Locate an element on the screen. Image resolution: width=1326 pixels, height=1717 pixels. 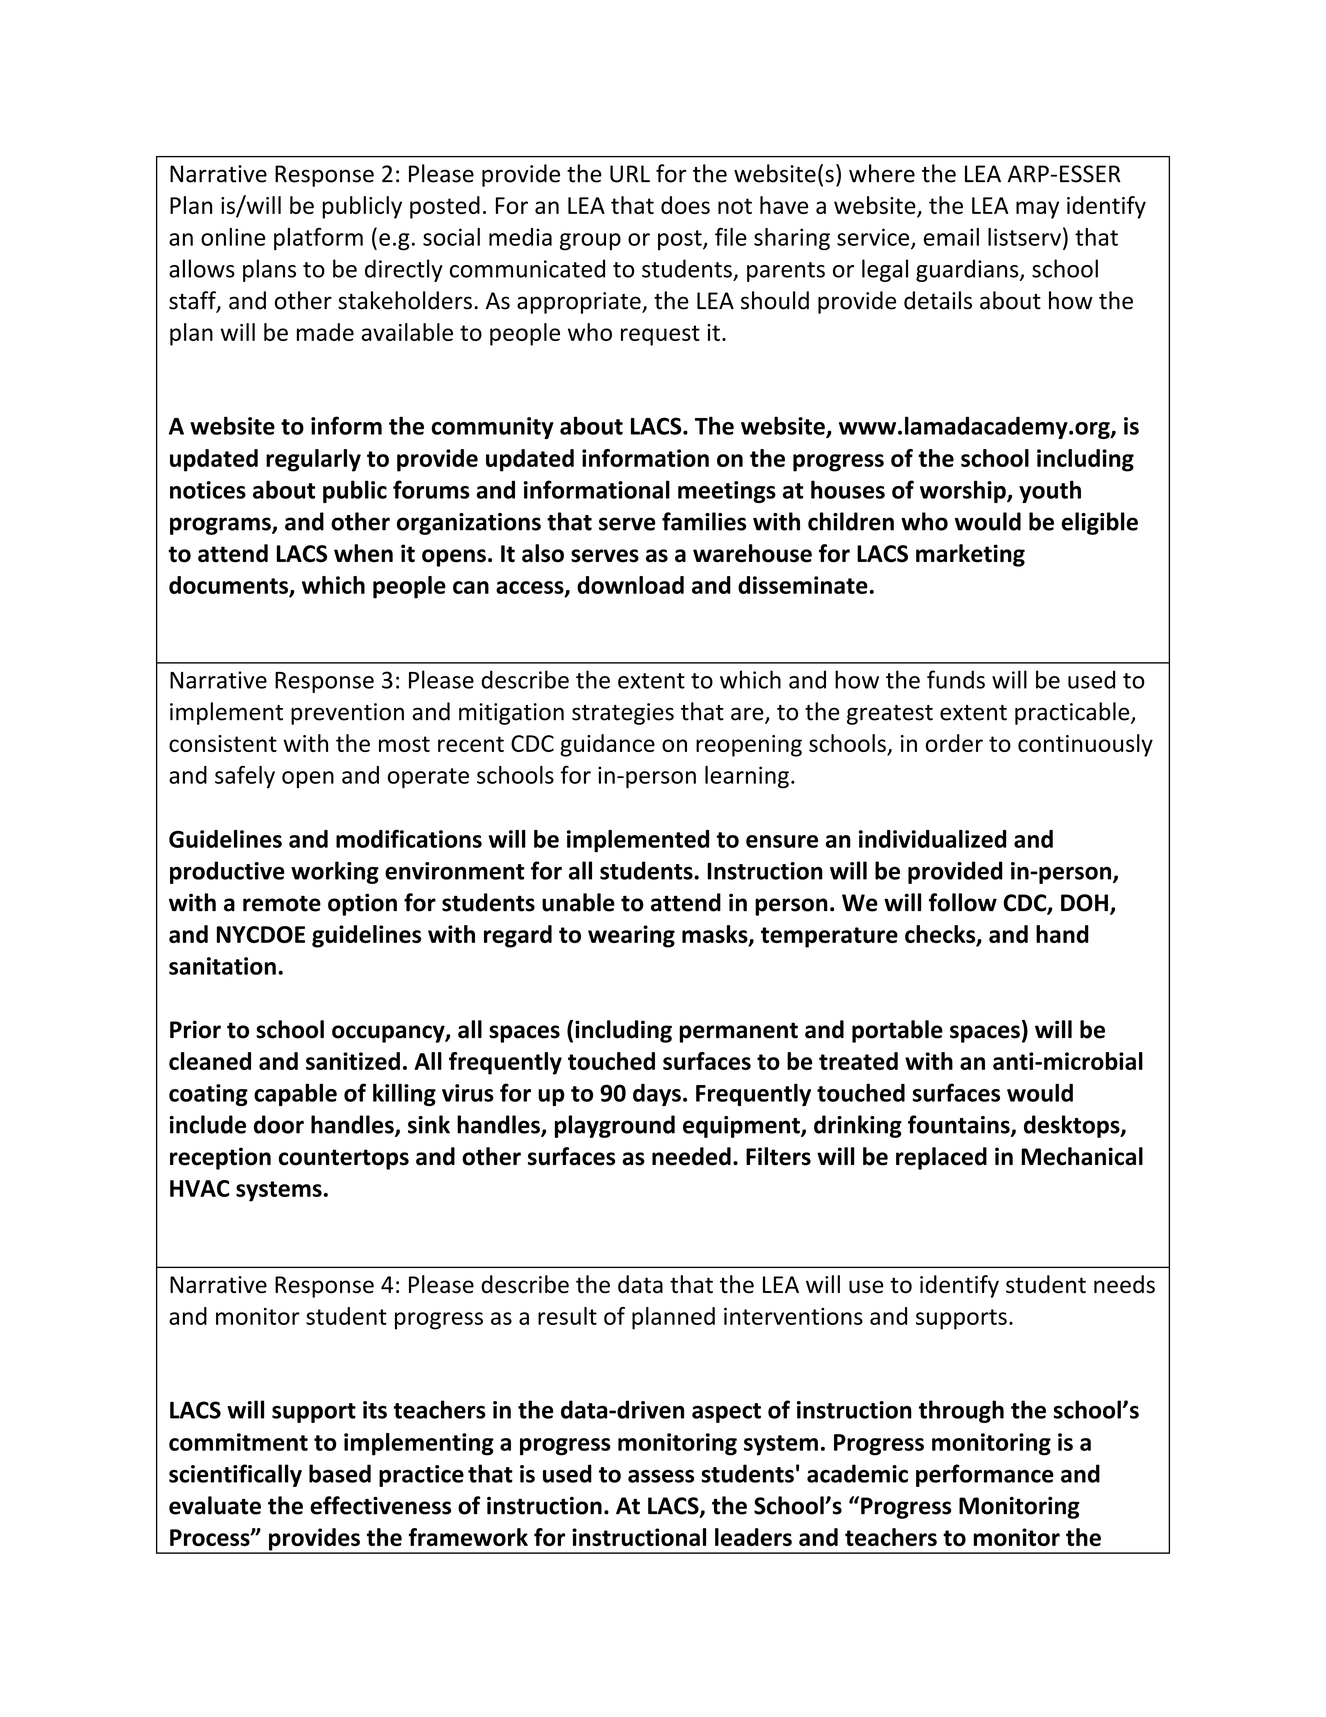
platform is located at coordinates (318, 239).
